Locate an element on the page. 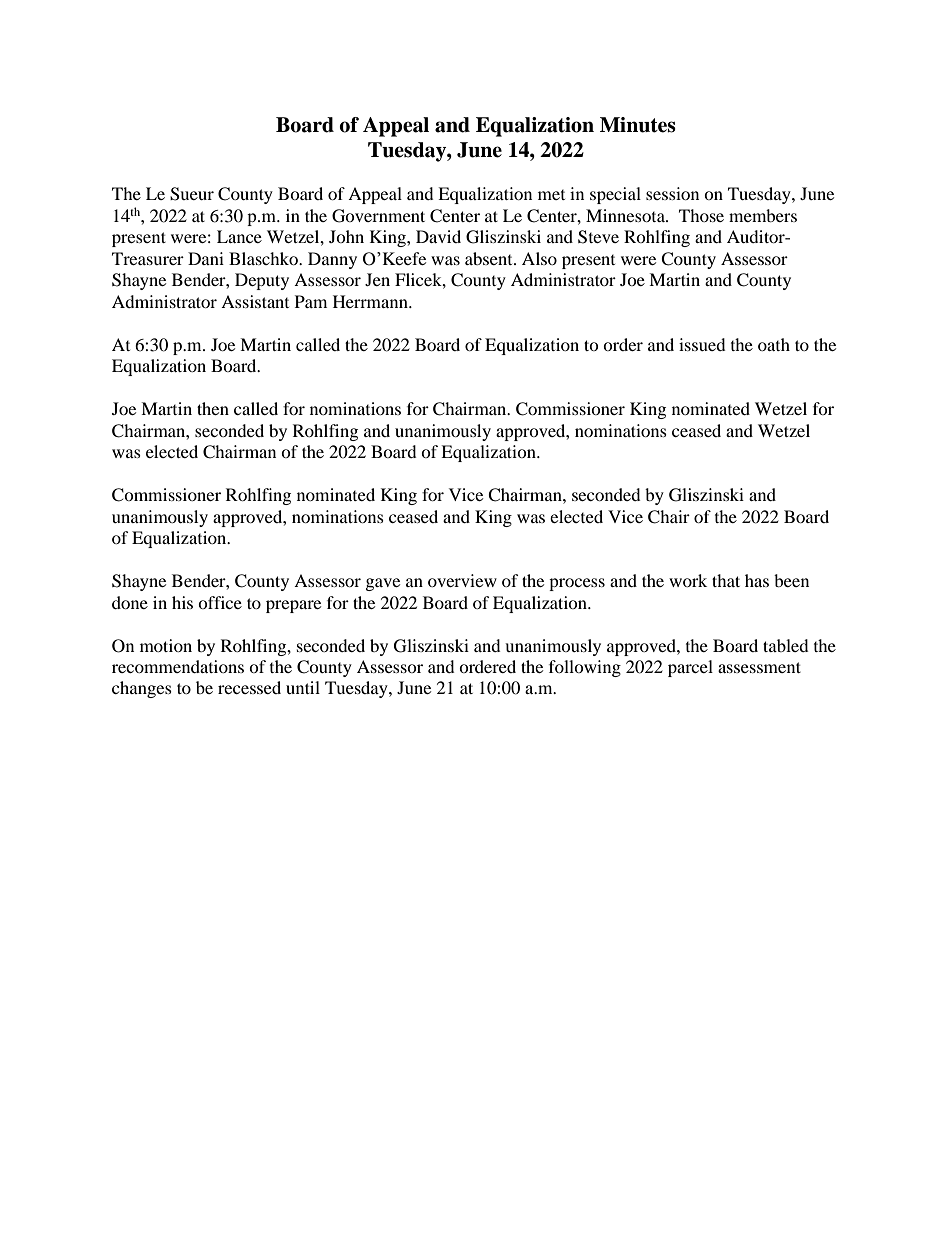 This image has height=1233, width=952. following is located at coordinates (585, 668).
